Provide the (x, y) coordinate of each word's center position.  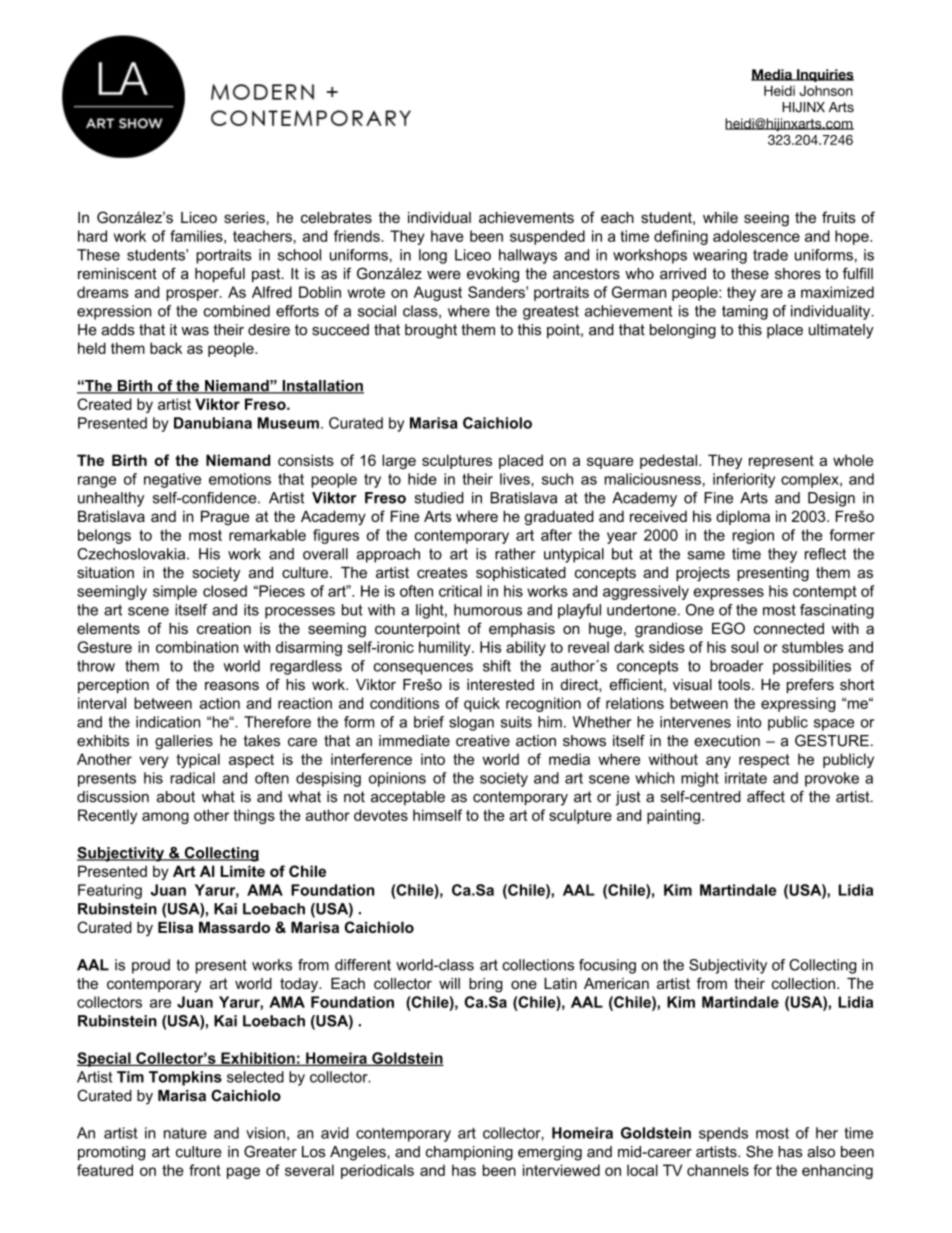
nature (185, 1133)
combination (197, 647)
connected (789, 628)
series (244, 217)
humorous (488, 610)
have (447, 236)
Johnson (826, 90)
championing (469, 1153)
